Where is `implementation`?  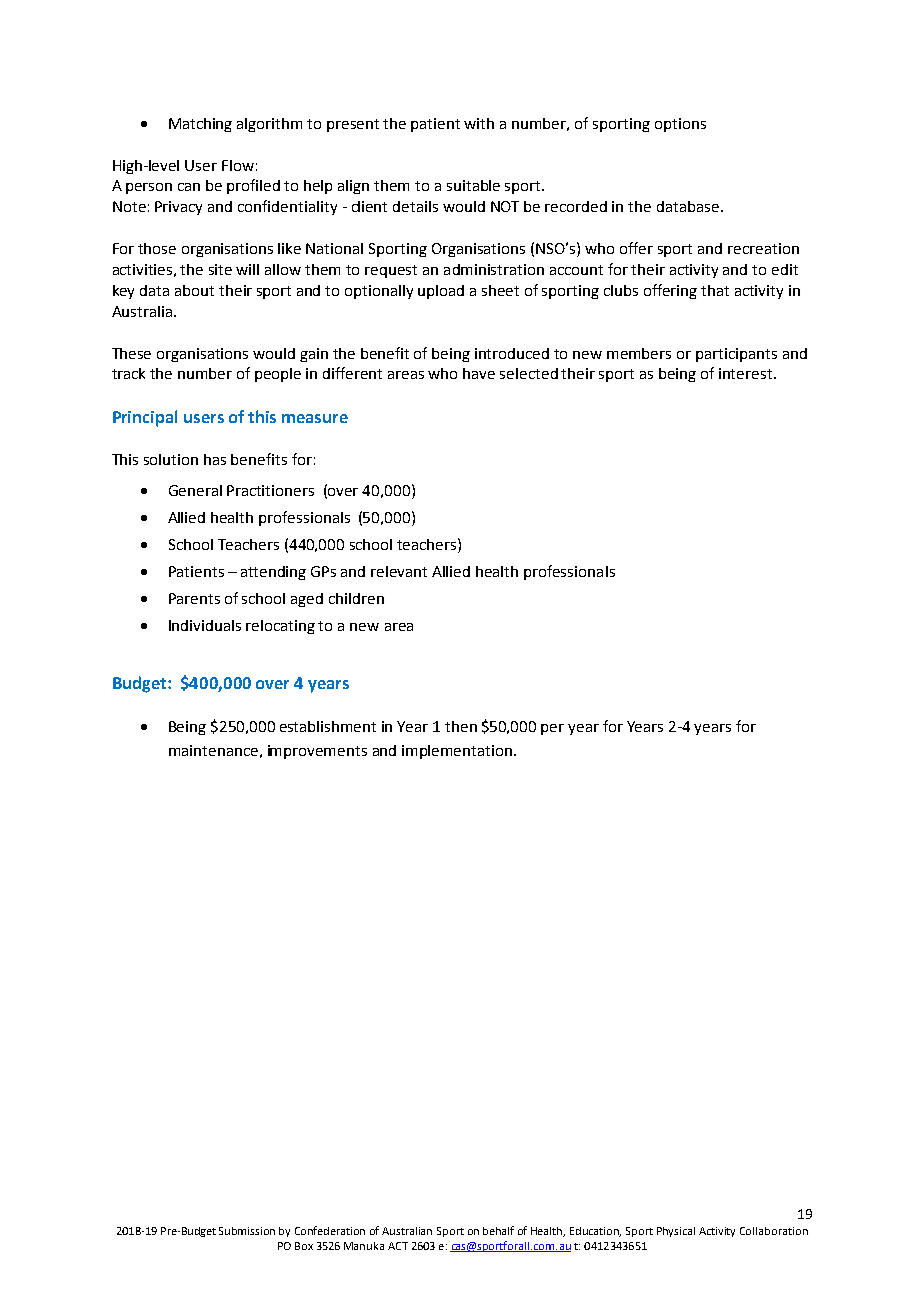 implementation is located at coordinates (458, 752).
